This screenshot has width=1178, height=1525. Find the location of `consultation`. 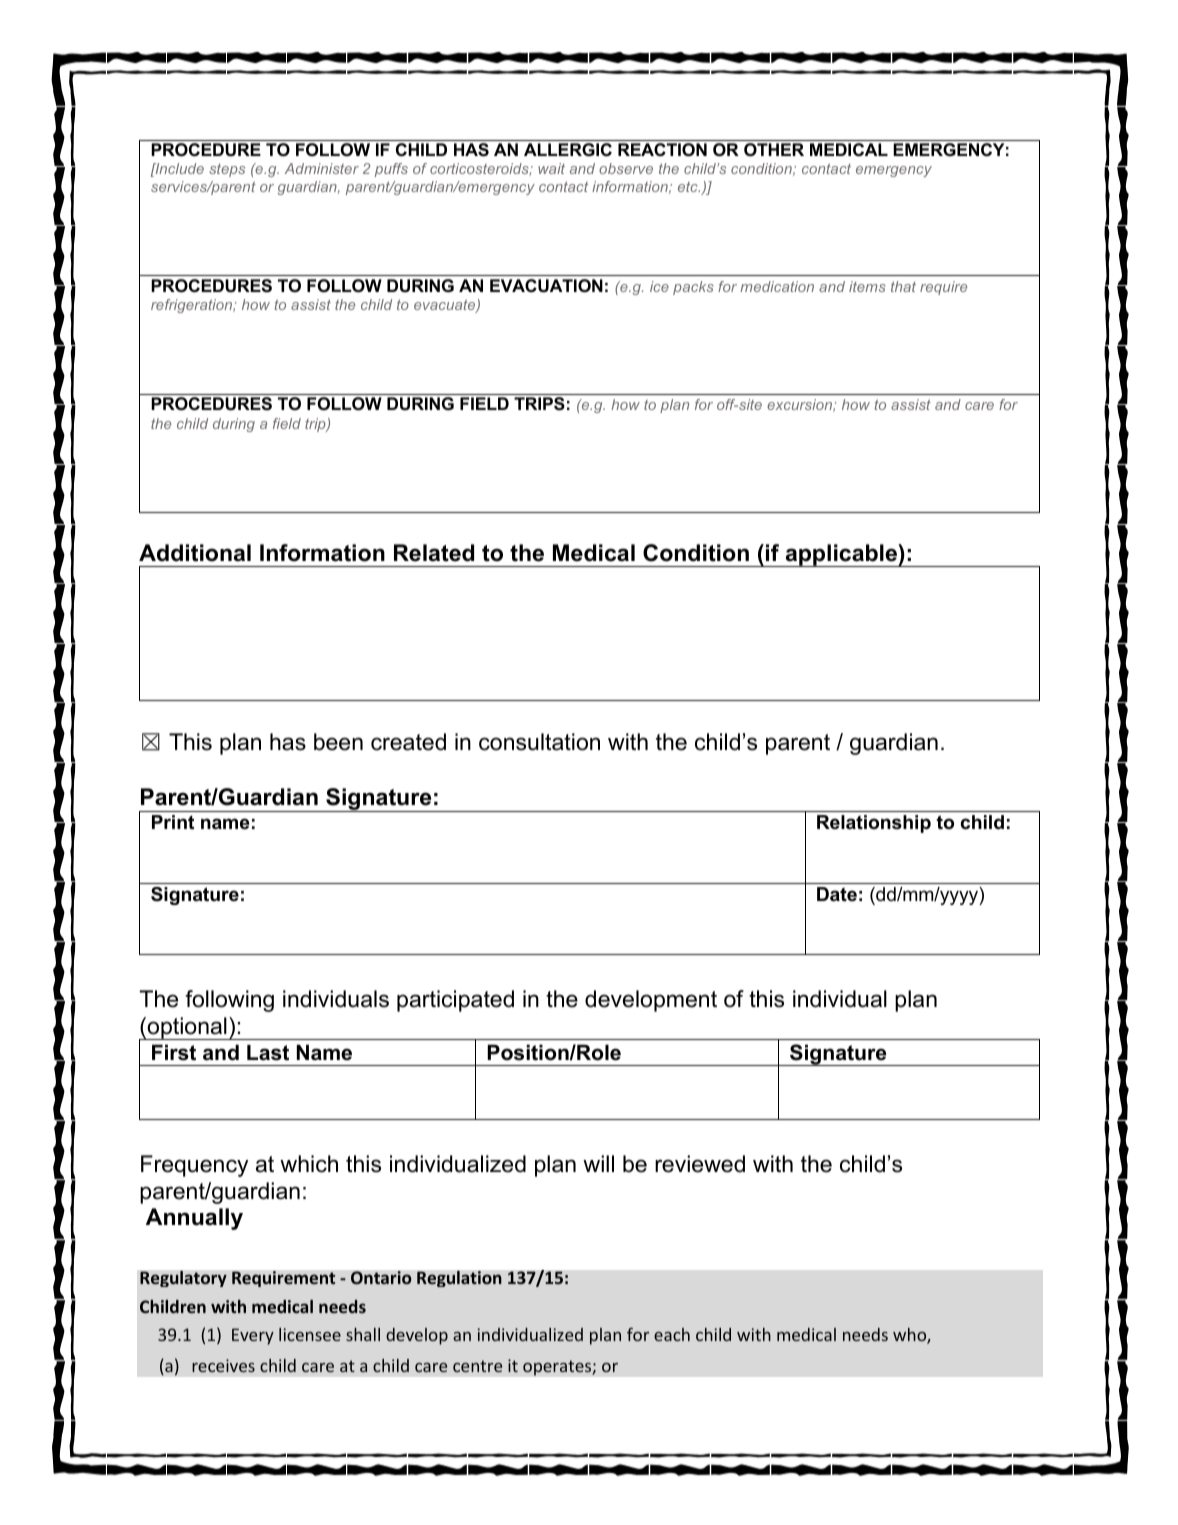

consultation is located at coordinates (539, 742).
